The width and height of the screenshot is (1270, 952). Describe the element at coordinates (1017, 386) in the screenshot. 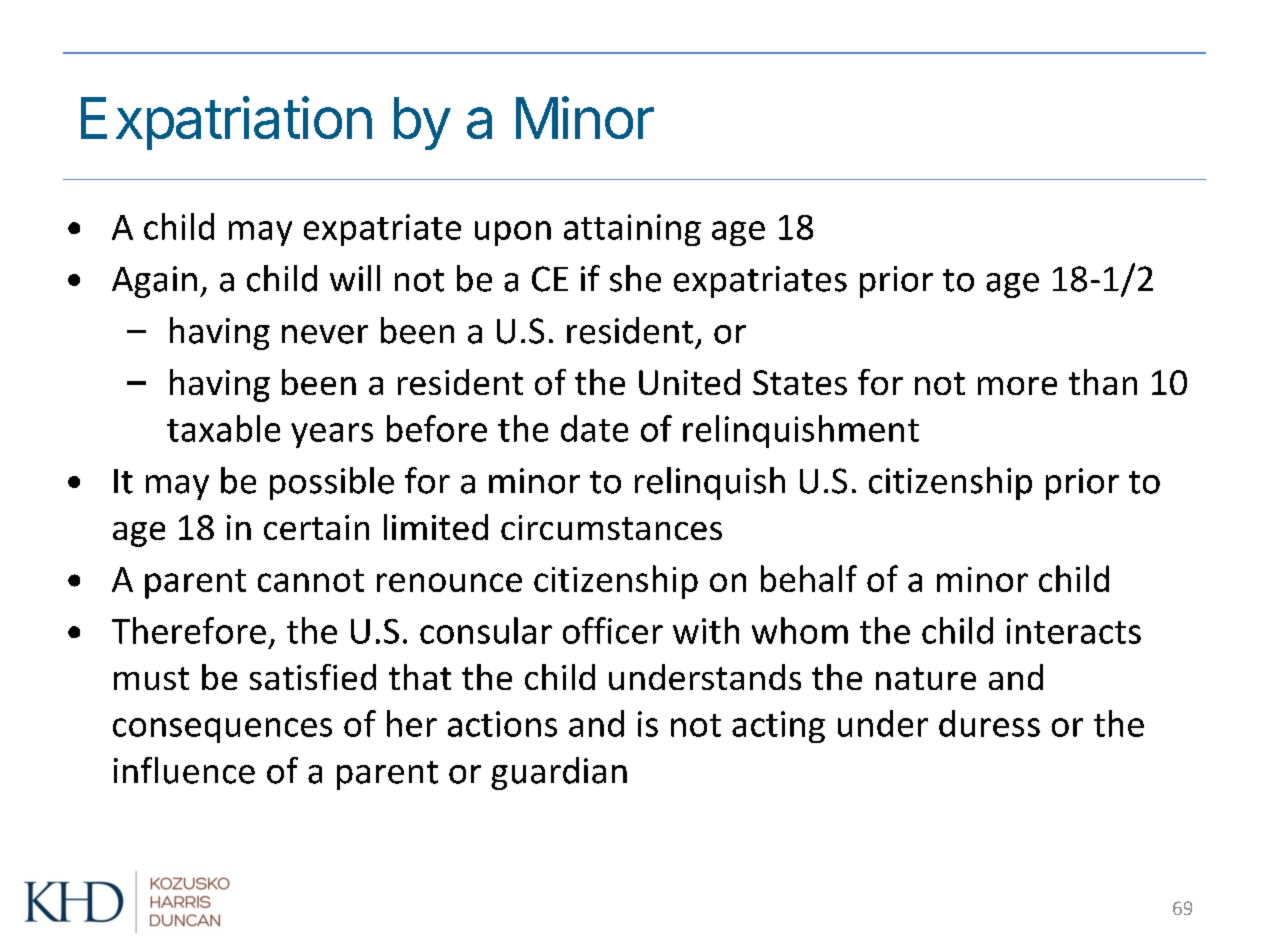

I see `more` at that location.
